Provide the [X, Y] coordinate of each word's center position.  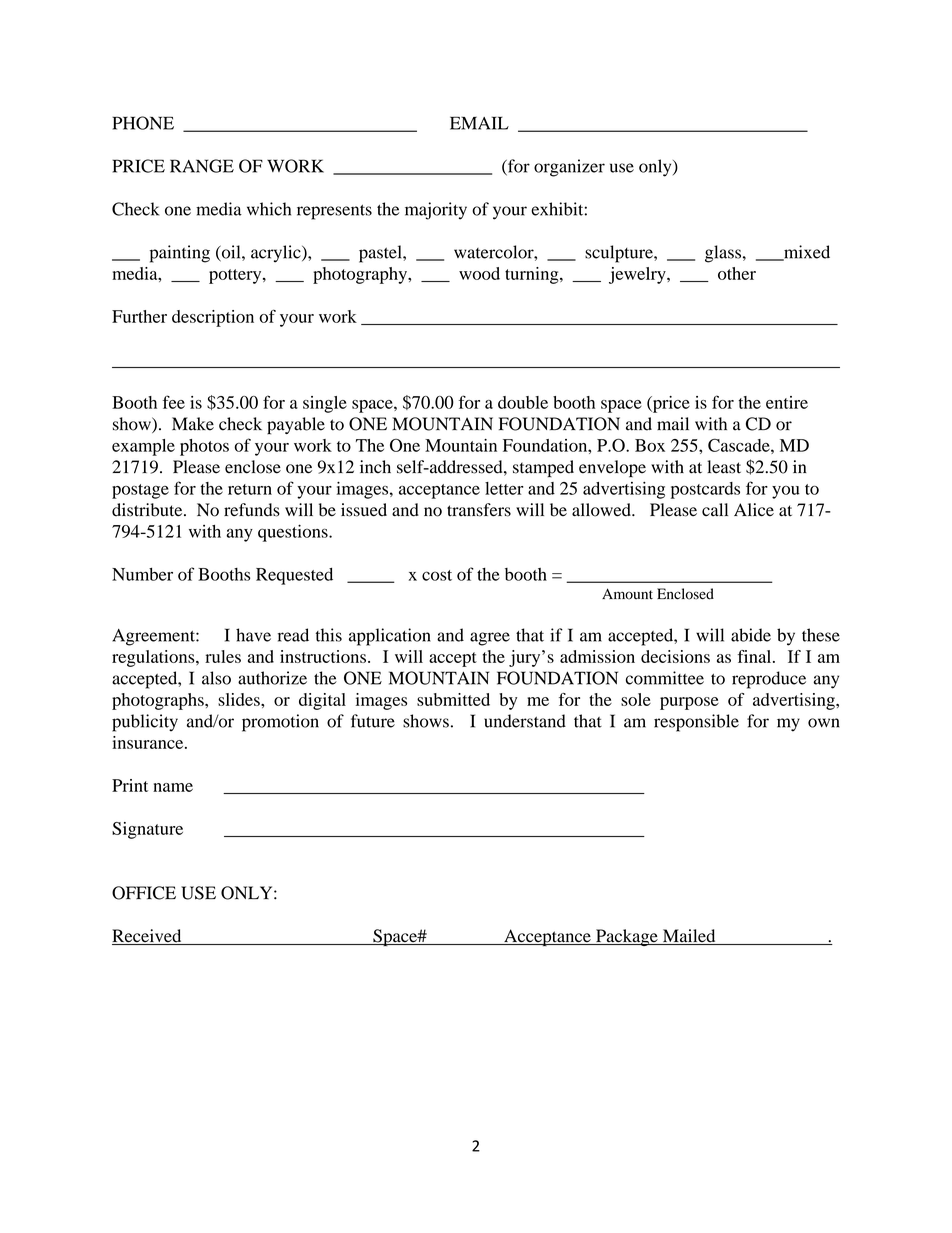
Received [148, 937]
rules [223, 656]
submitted [453, 699]
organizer [569, 168]
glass [723, 254]
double [523, 402]
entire [787, 402]
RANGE [202, 166]
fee [174, 402]
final [756, 656]
